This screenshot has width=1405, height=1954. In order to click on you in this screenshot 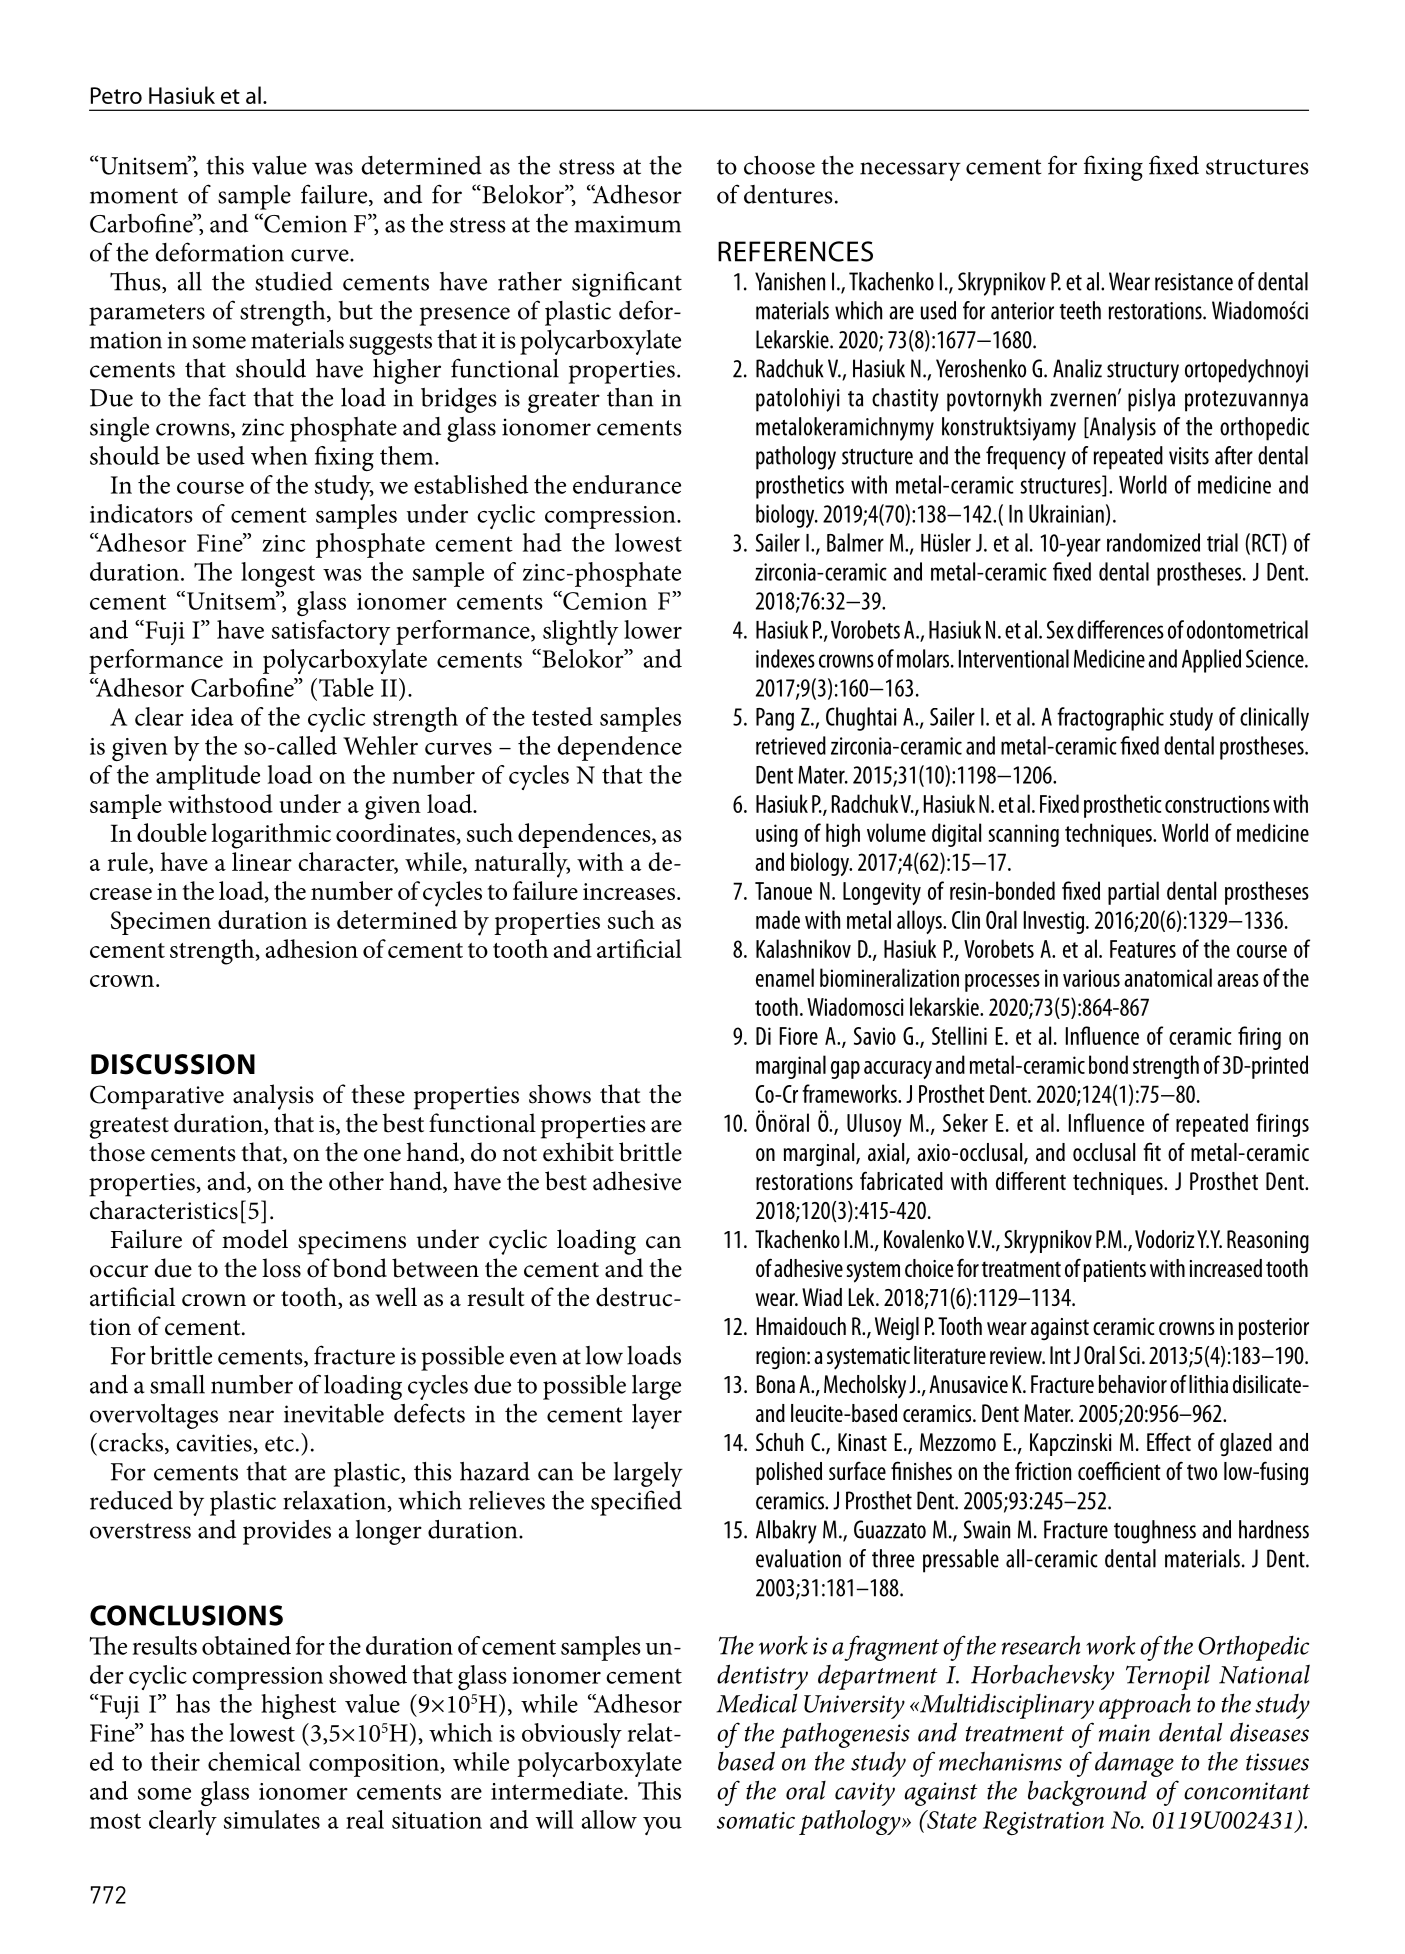, I will do `click(662, 1826)`.
